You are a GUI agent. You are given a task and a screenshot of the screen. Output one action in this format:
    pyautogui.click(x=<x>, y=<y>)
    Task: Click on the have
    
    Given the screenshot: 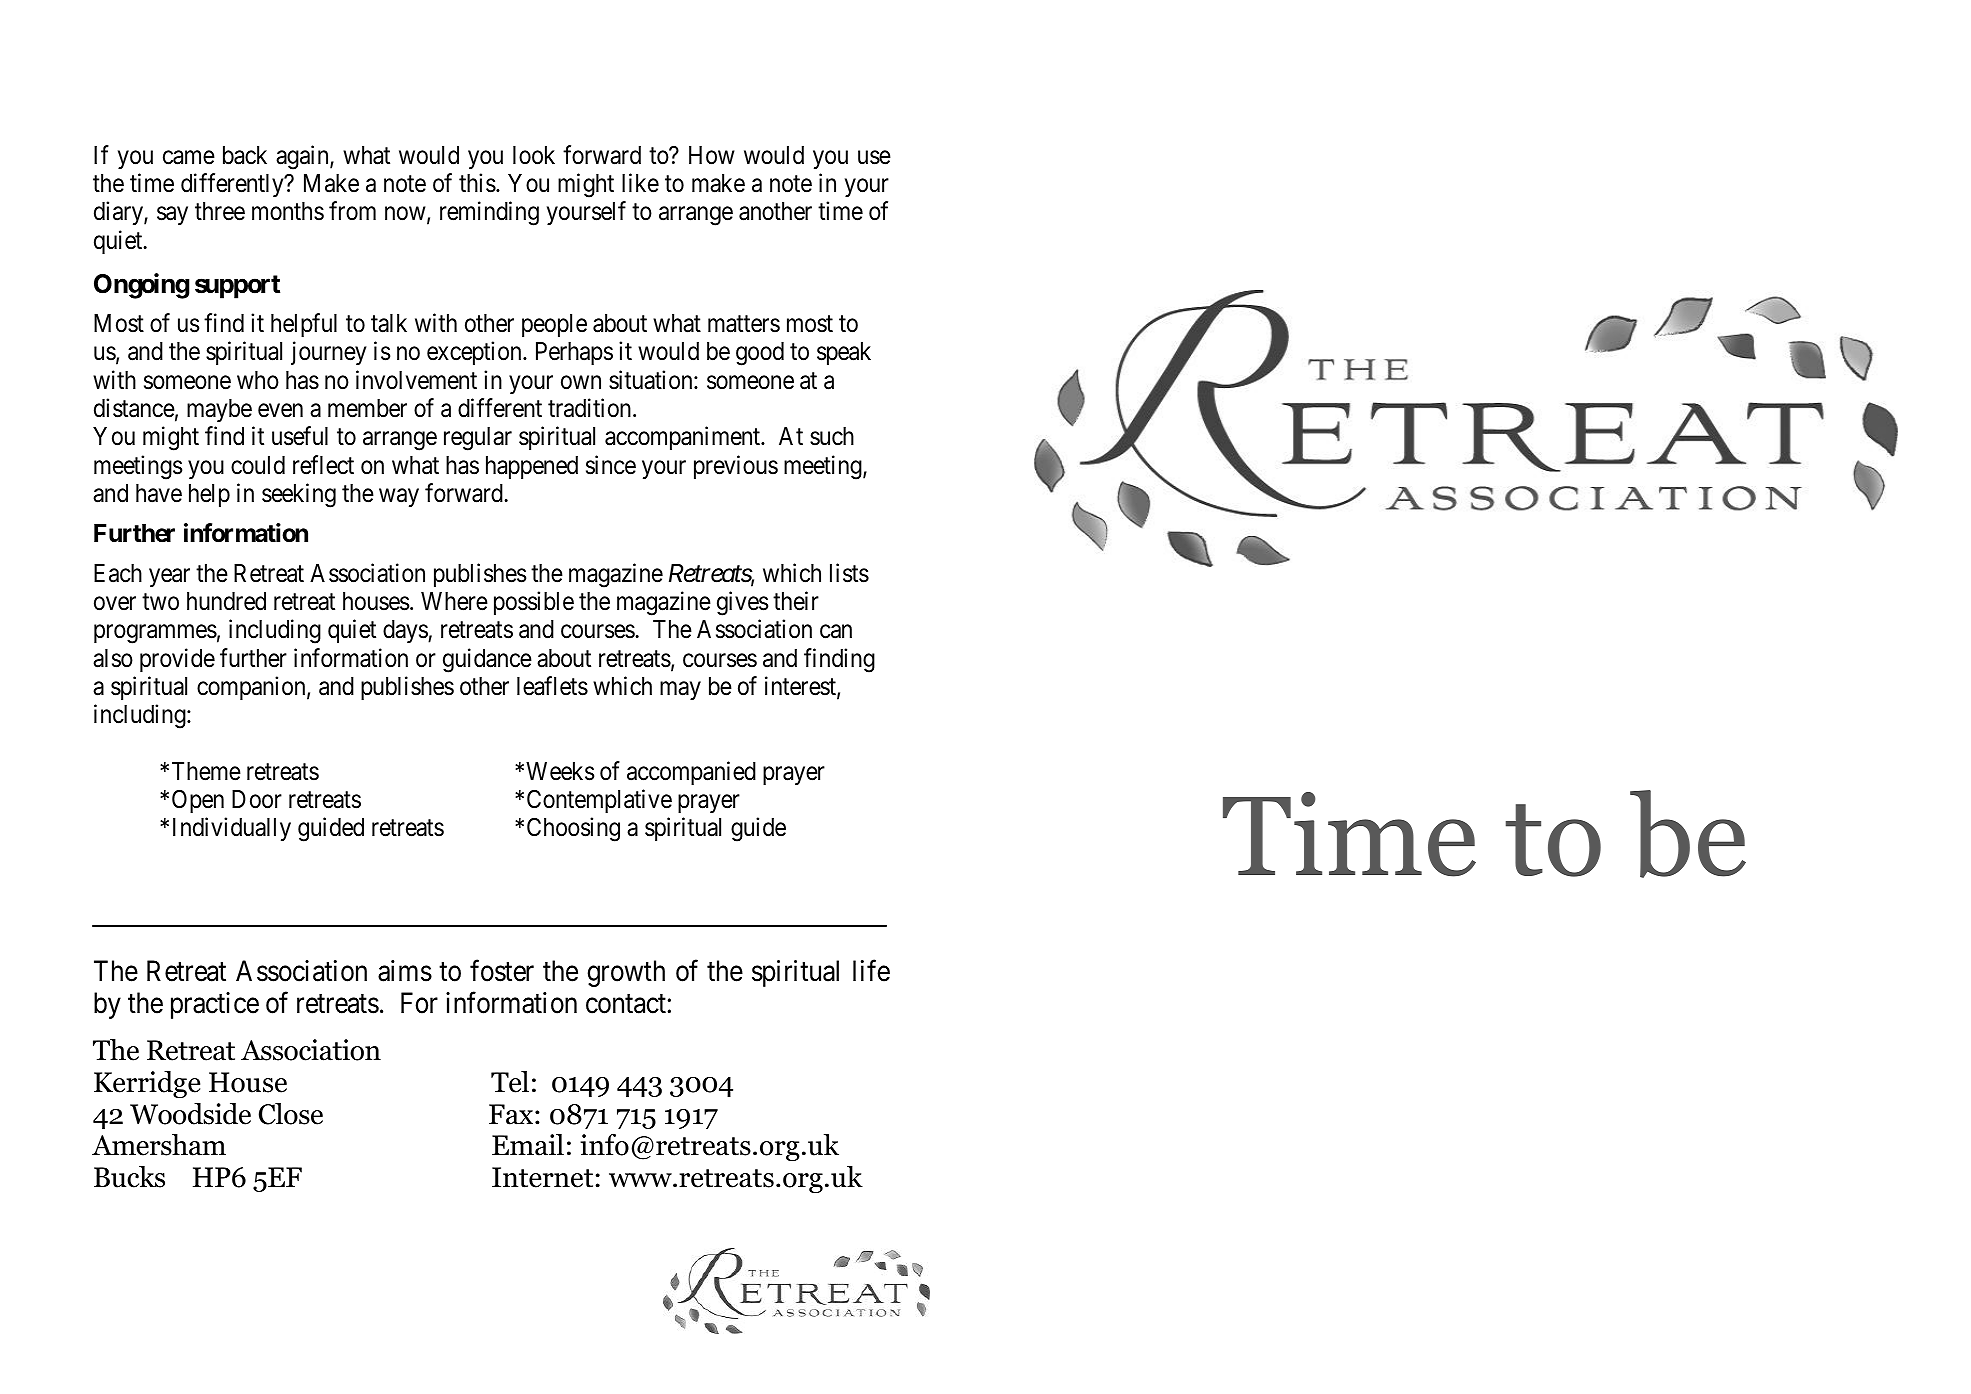 What is the action you would take?
    pyautogui.click(x=159, y=493)
